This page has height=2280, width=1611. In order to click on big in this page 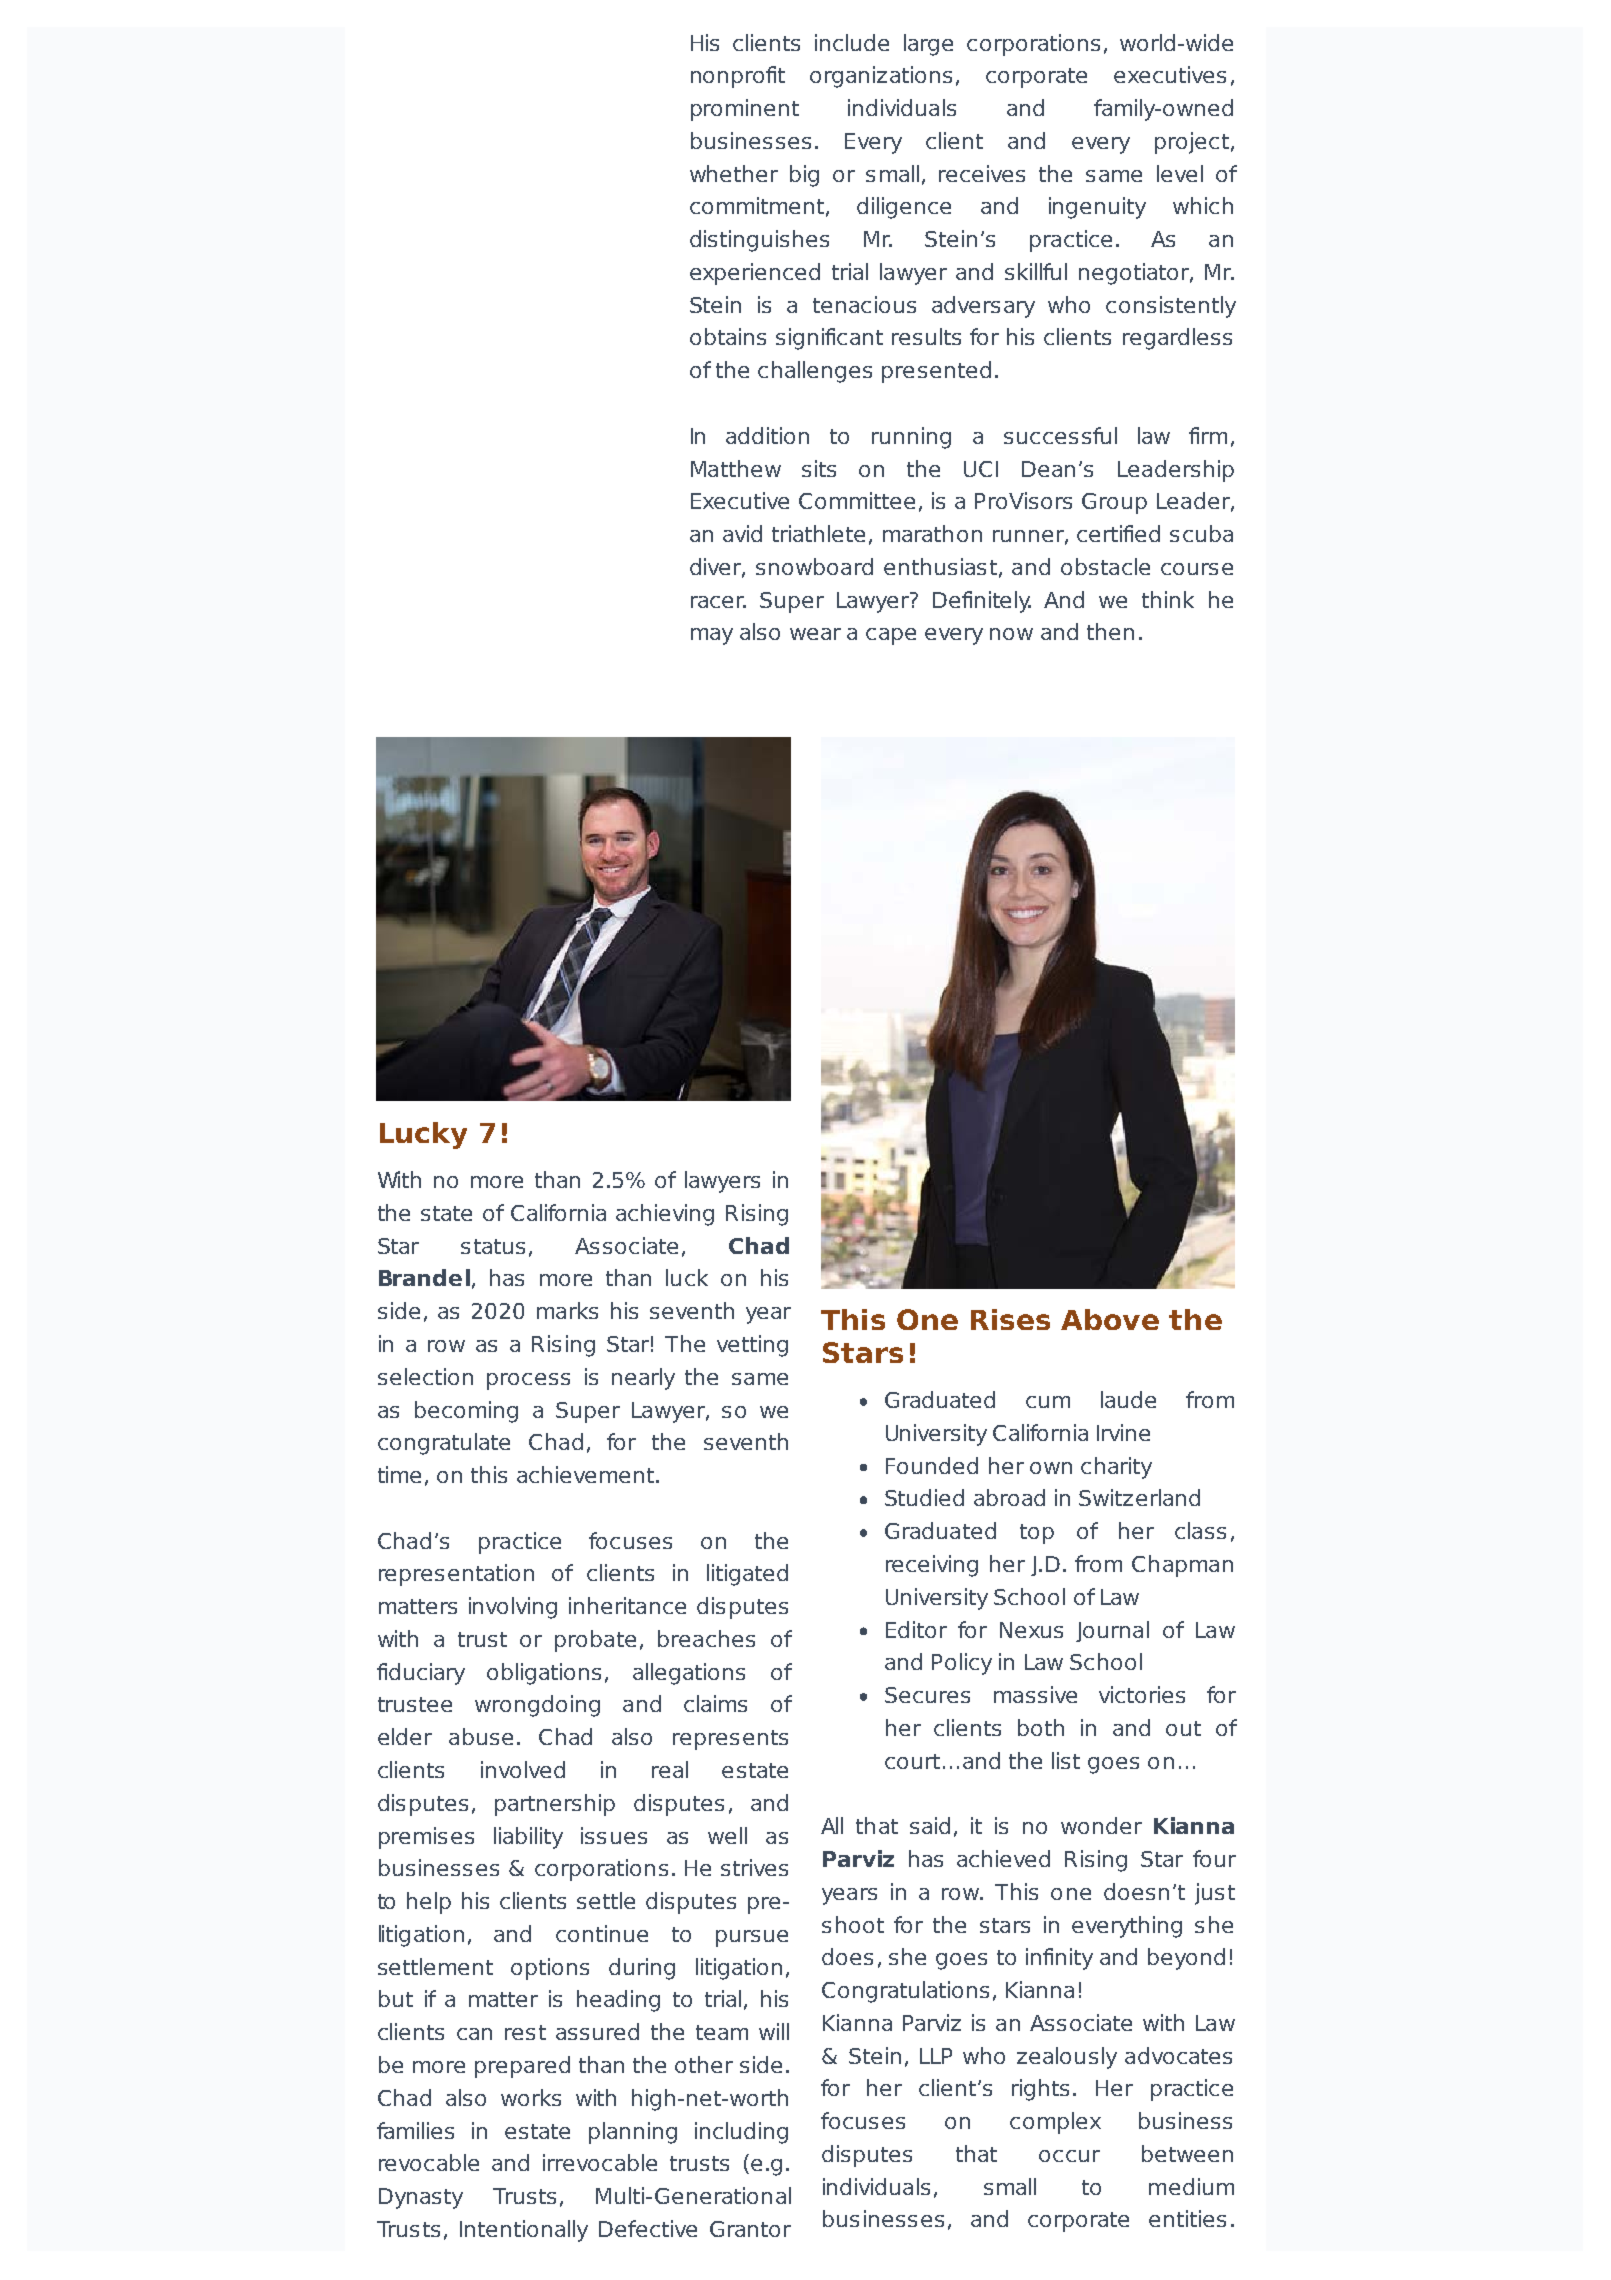, I will do `click(804, 176)`.
